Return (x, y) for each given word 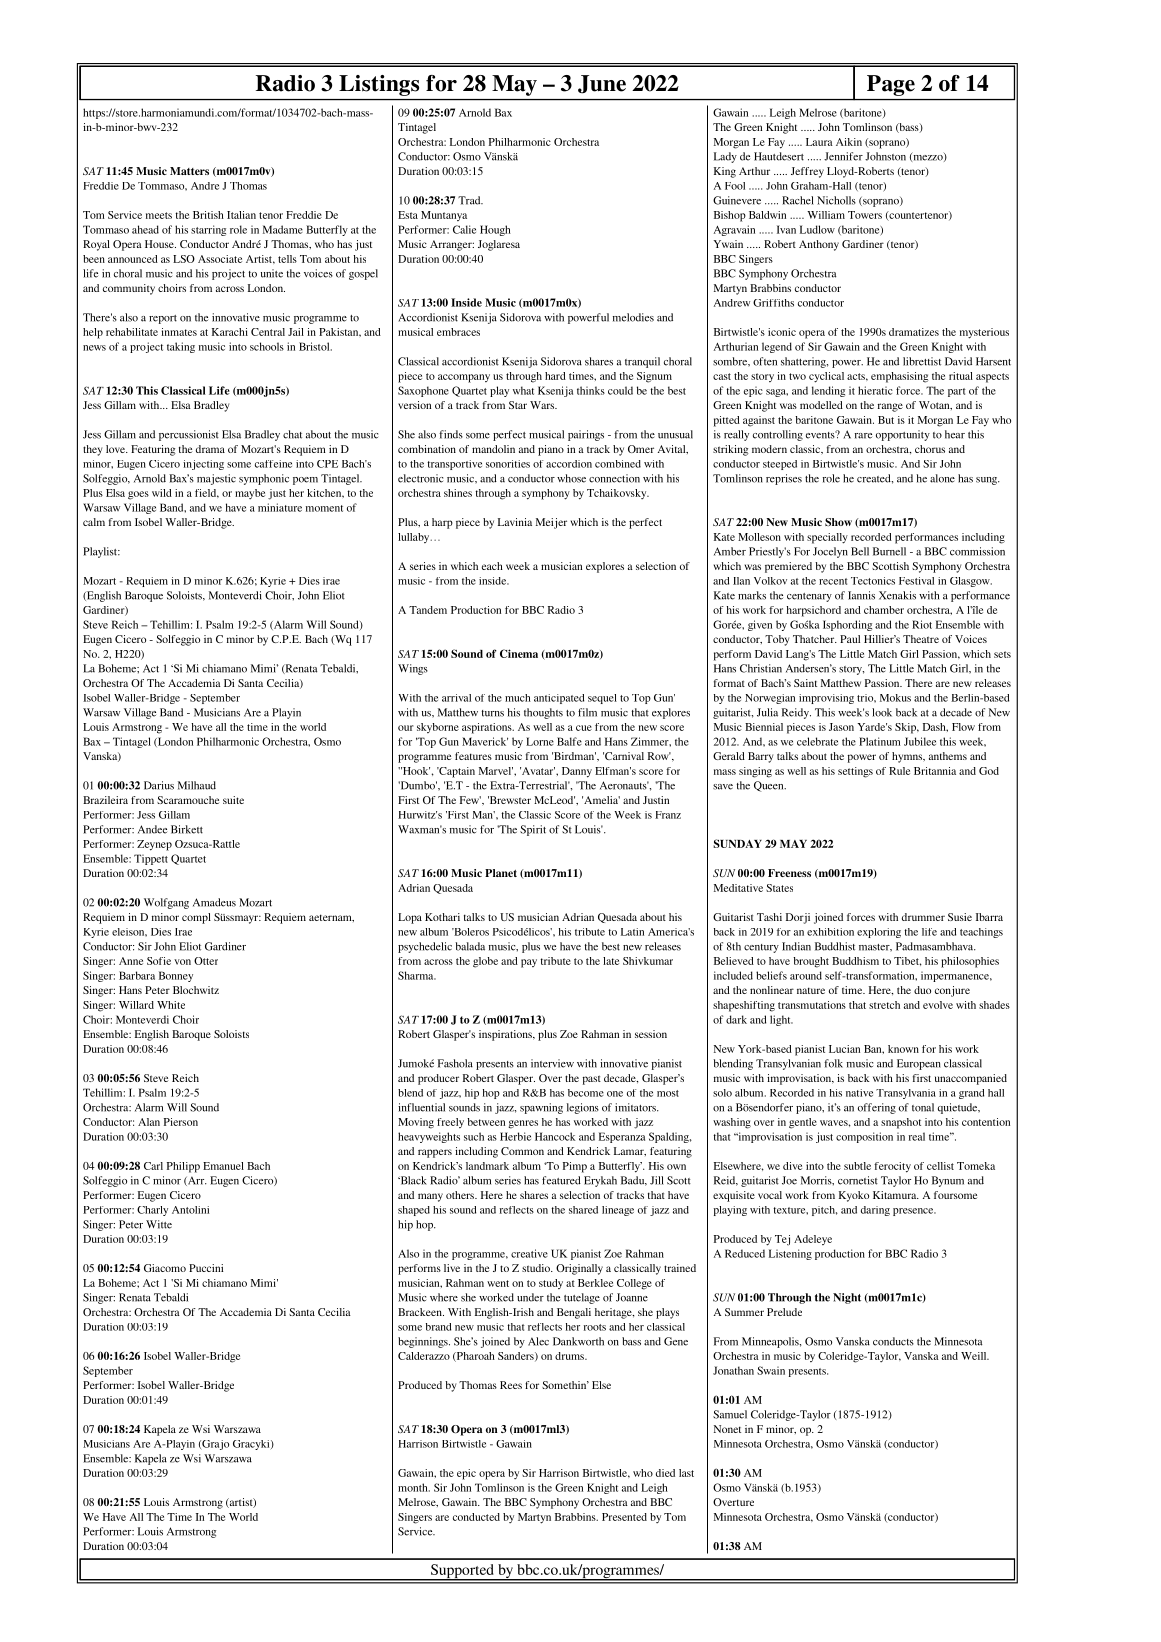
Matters (189, 171)
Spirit (533, 830)
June (602, 84)
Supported (462, 1572)
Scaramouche (188, 800)
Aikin (849, 142)
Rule (899, 771)
